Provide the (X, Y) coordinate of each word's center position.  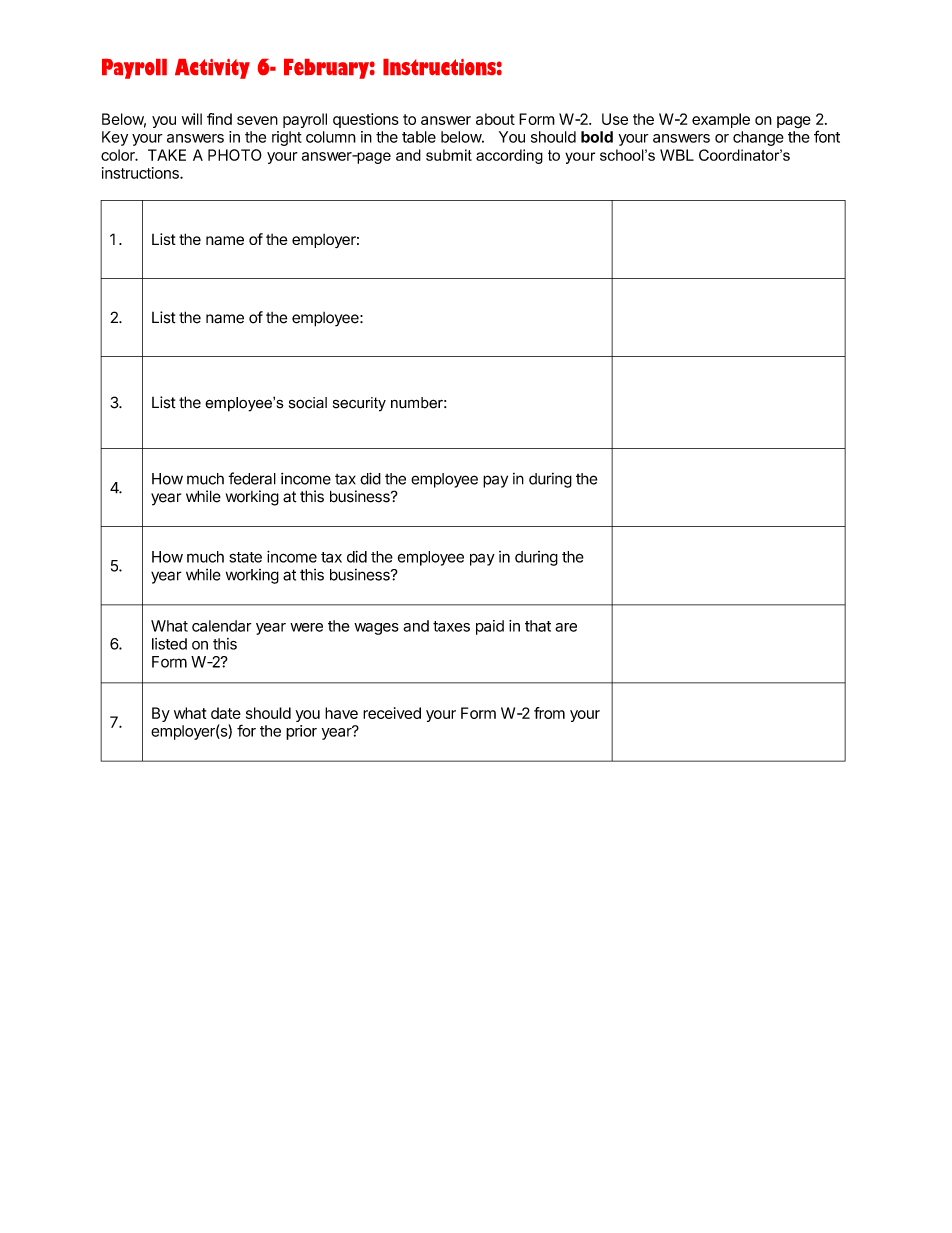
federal (252, 478)
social (308, 403)
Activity (212, 69)
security (359, 404)
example (721, 120)
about (495, 119)
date (226, 713)
